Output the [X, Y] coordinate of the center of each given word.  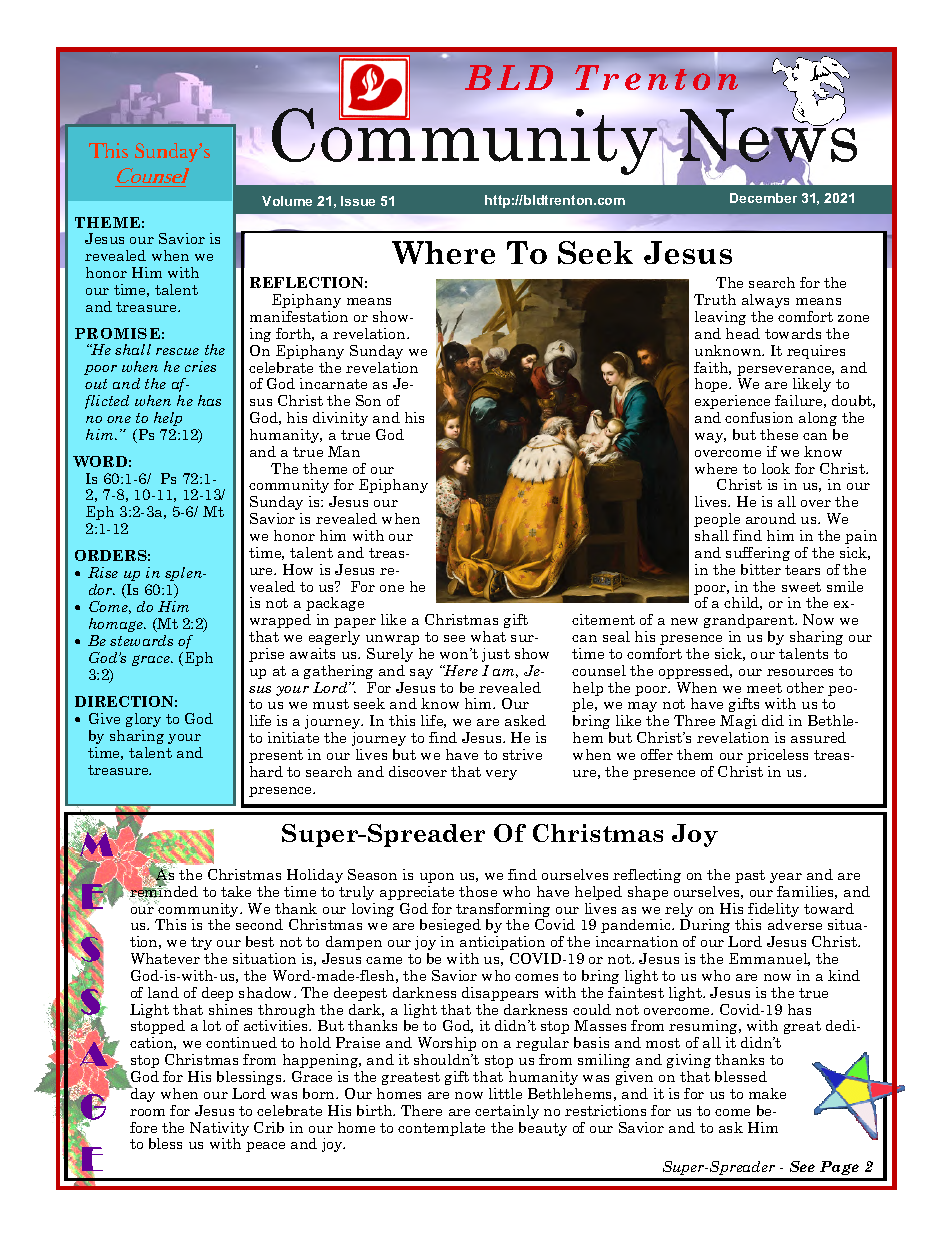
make [767, 1093]
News [768, 136]
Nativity [219, 1130]
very [501, 775]
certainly [507, 1112]
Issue [358, 201]
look [776, 468]
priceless [777, 756]
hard [266, 771]
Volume [287, 201]
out [96, 384]
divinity [340, 419]
